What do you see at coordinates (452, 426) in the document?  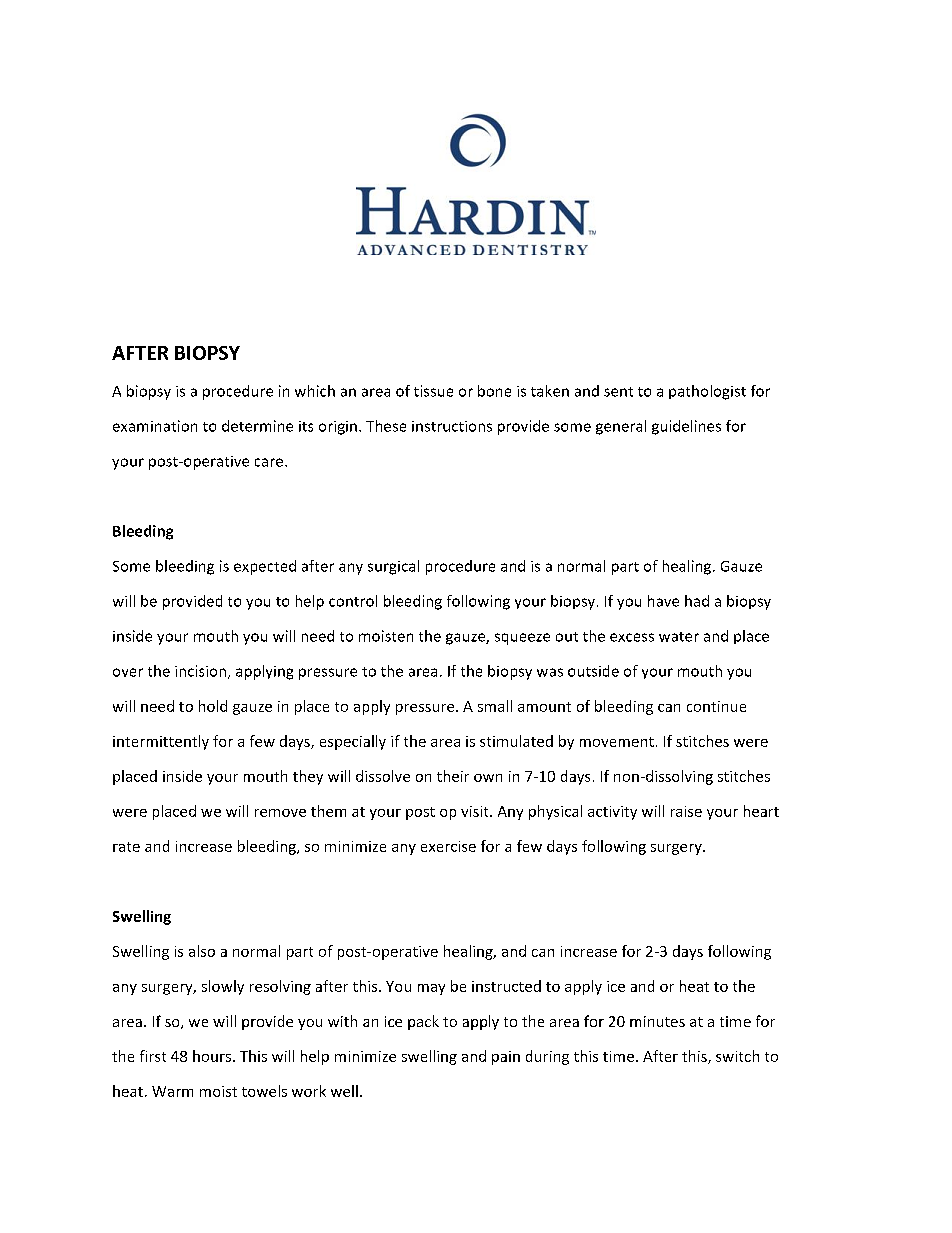 I see `instructions` at bounding box center [452, 426].
